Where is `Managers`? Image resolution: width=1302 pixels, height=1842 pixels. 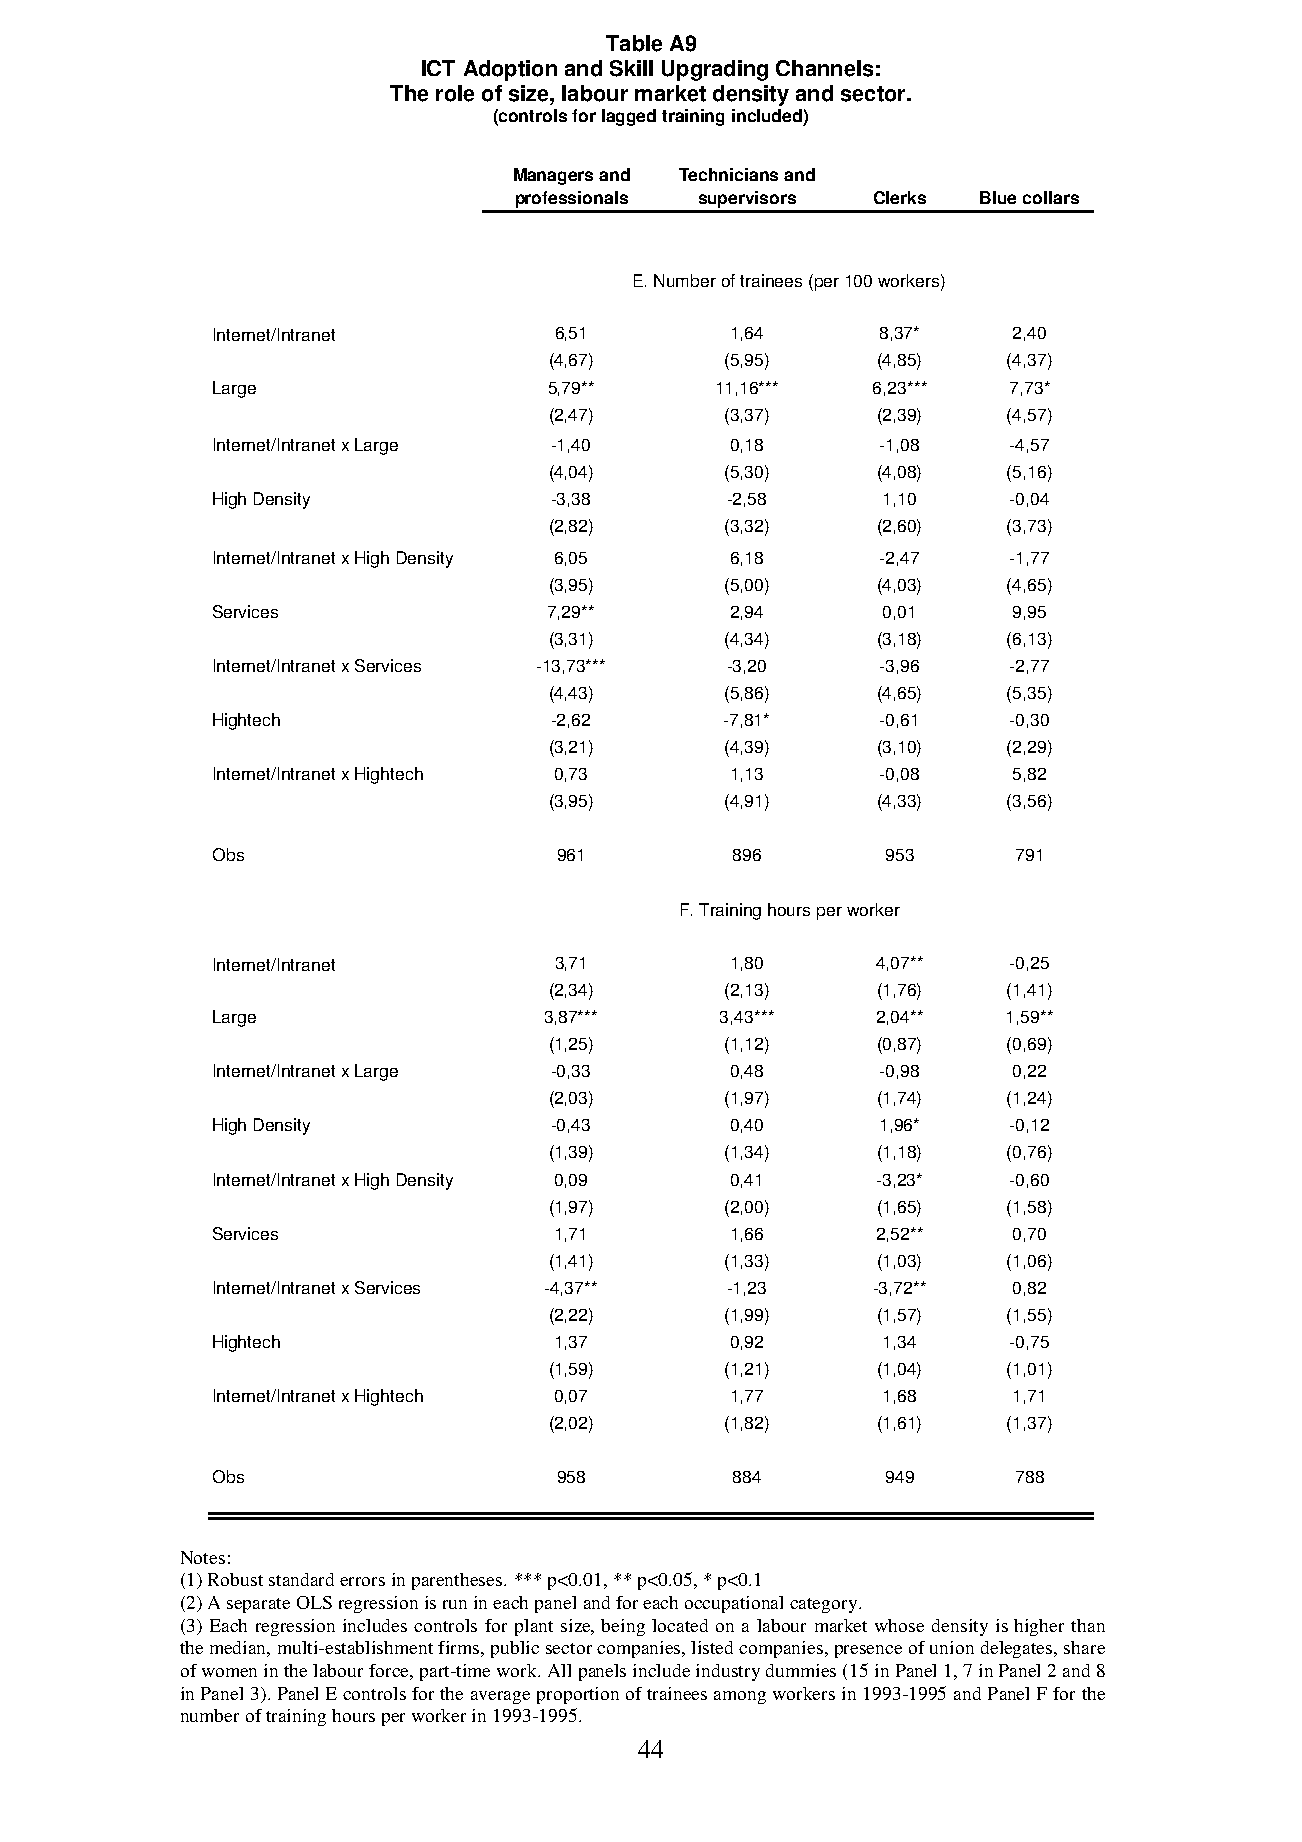 Managers is located at coordinates (553, 176).
